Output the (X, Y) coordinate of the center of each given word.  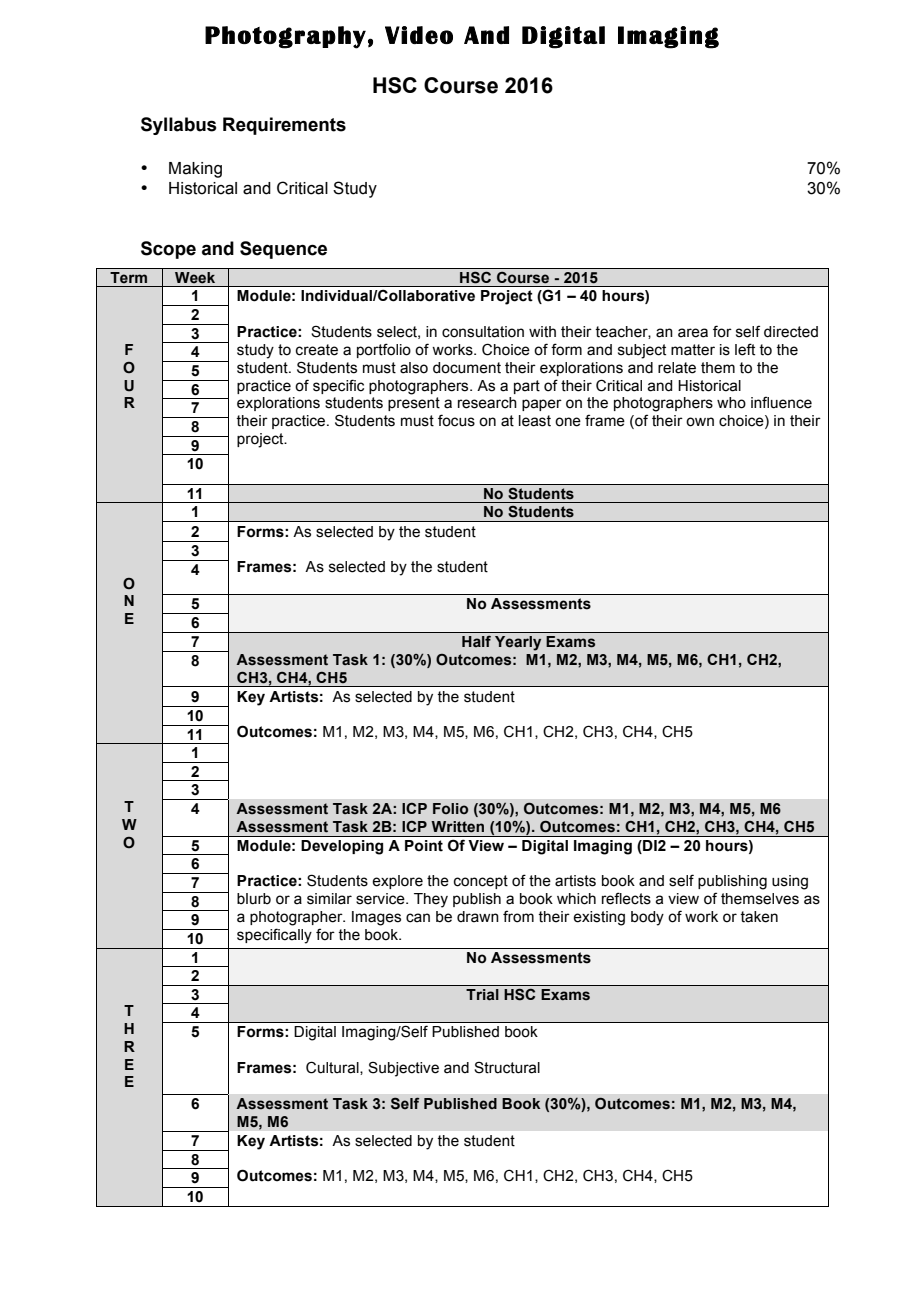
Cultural (333, 1068)
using (790, 882)
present (414, 404)
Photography (285, 37)
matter (693, 350)
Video (419, 35)
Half (476, 641)
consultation (483, 332)
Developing (342, 847)
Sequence (283, 250)
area (693, 333)
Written (457, 827)
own (700, 422)
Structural (507, 1067)
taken (759, 917)
